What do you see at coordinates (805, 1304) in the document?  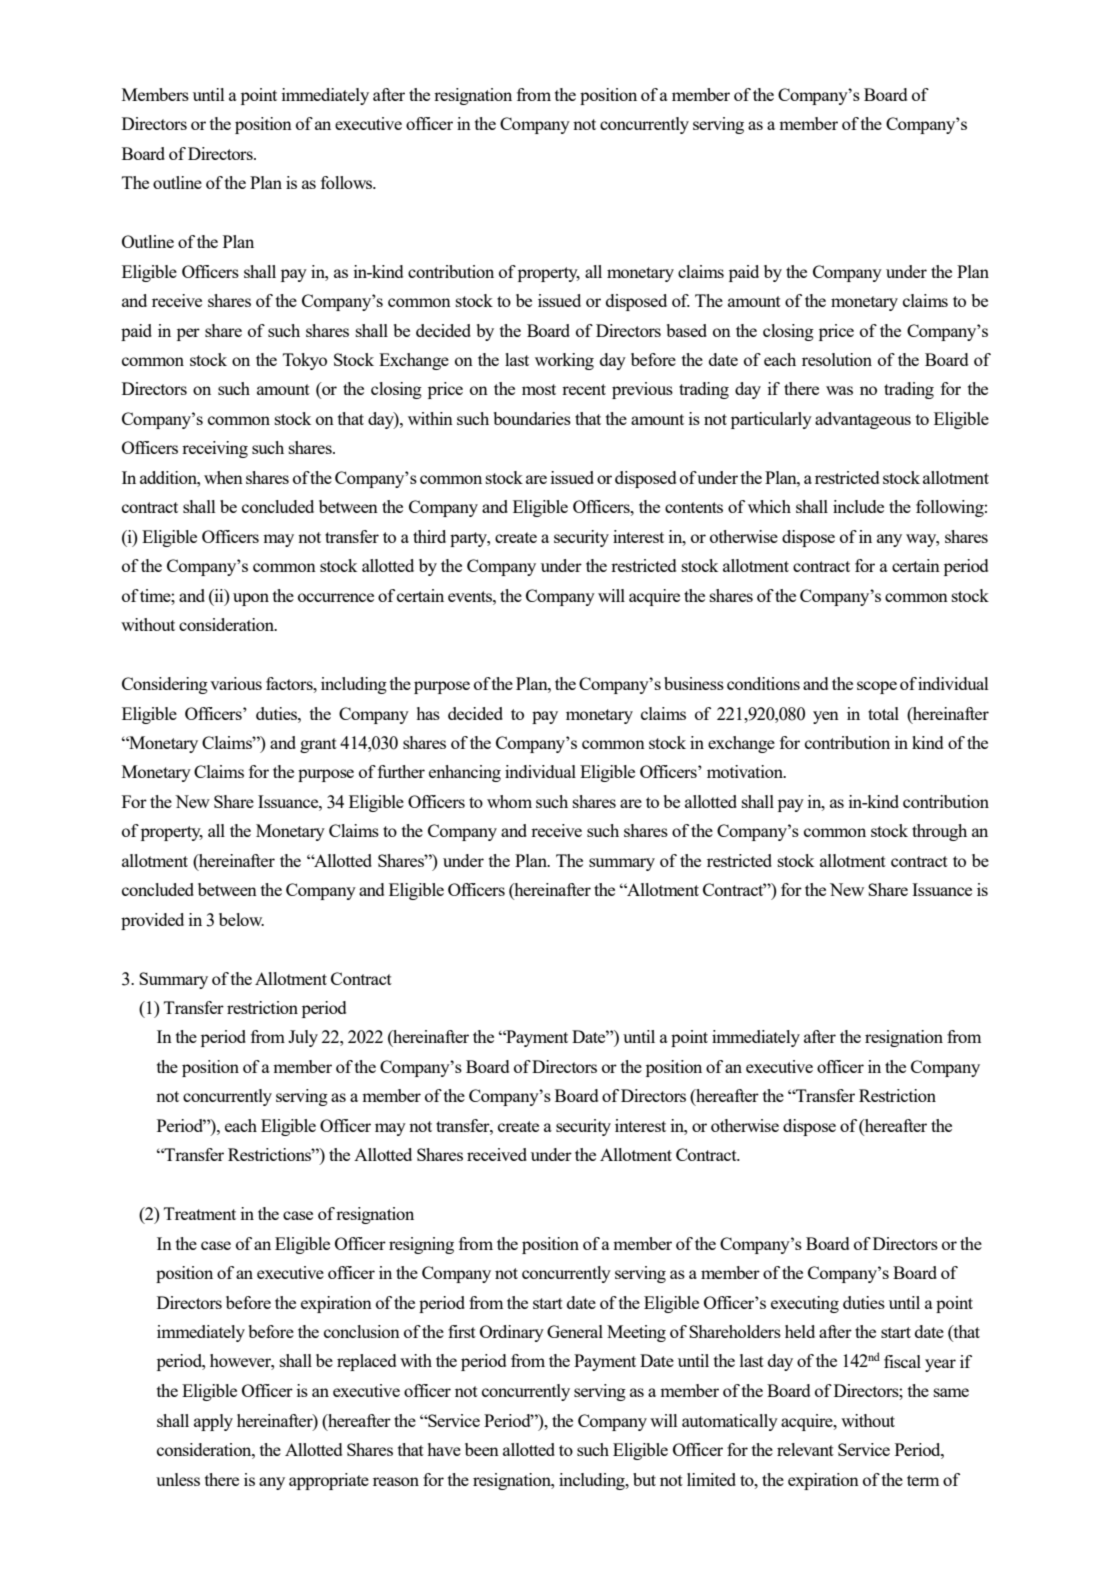 I see `executing` at bounding box center [805, 1304].
